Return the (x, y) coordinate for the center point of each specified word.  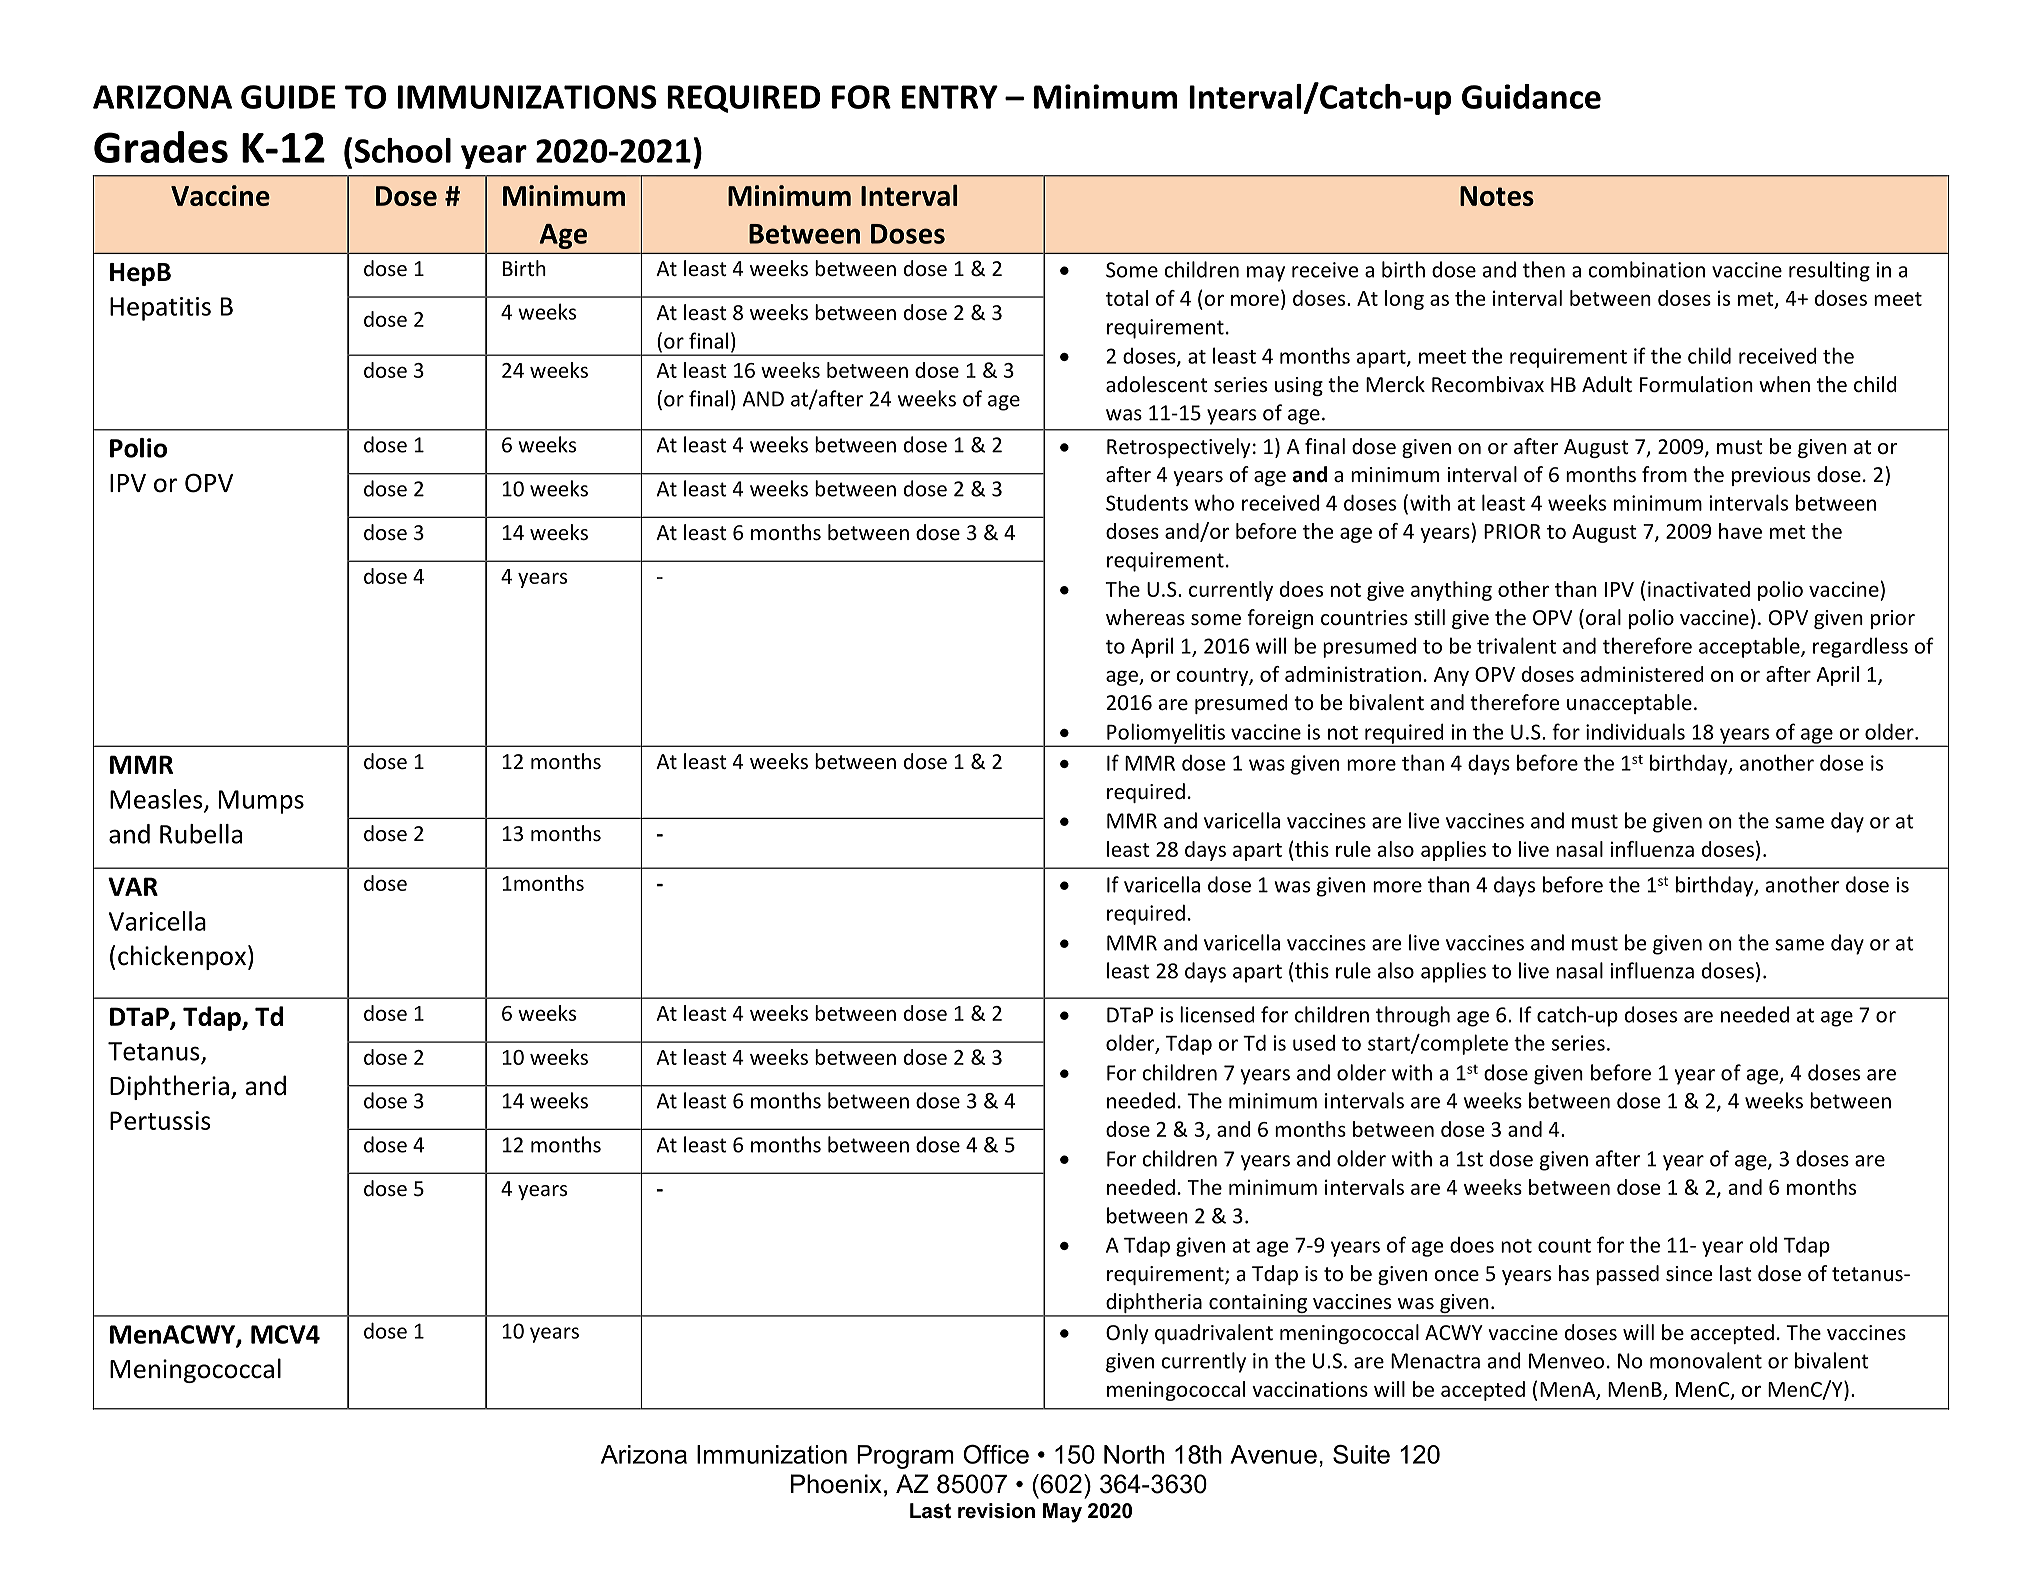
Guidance (1531, 96)
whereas (1145, 617)
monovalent (1706, 1360)
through (1413, 1016)
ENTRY (950, 97)
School (403, 150)
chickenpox (182, 957)
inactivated (1699, 589)
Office (996, 1454)
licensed (1217, 1014)
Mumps (261, 802)
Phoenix (836, 1484)
